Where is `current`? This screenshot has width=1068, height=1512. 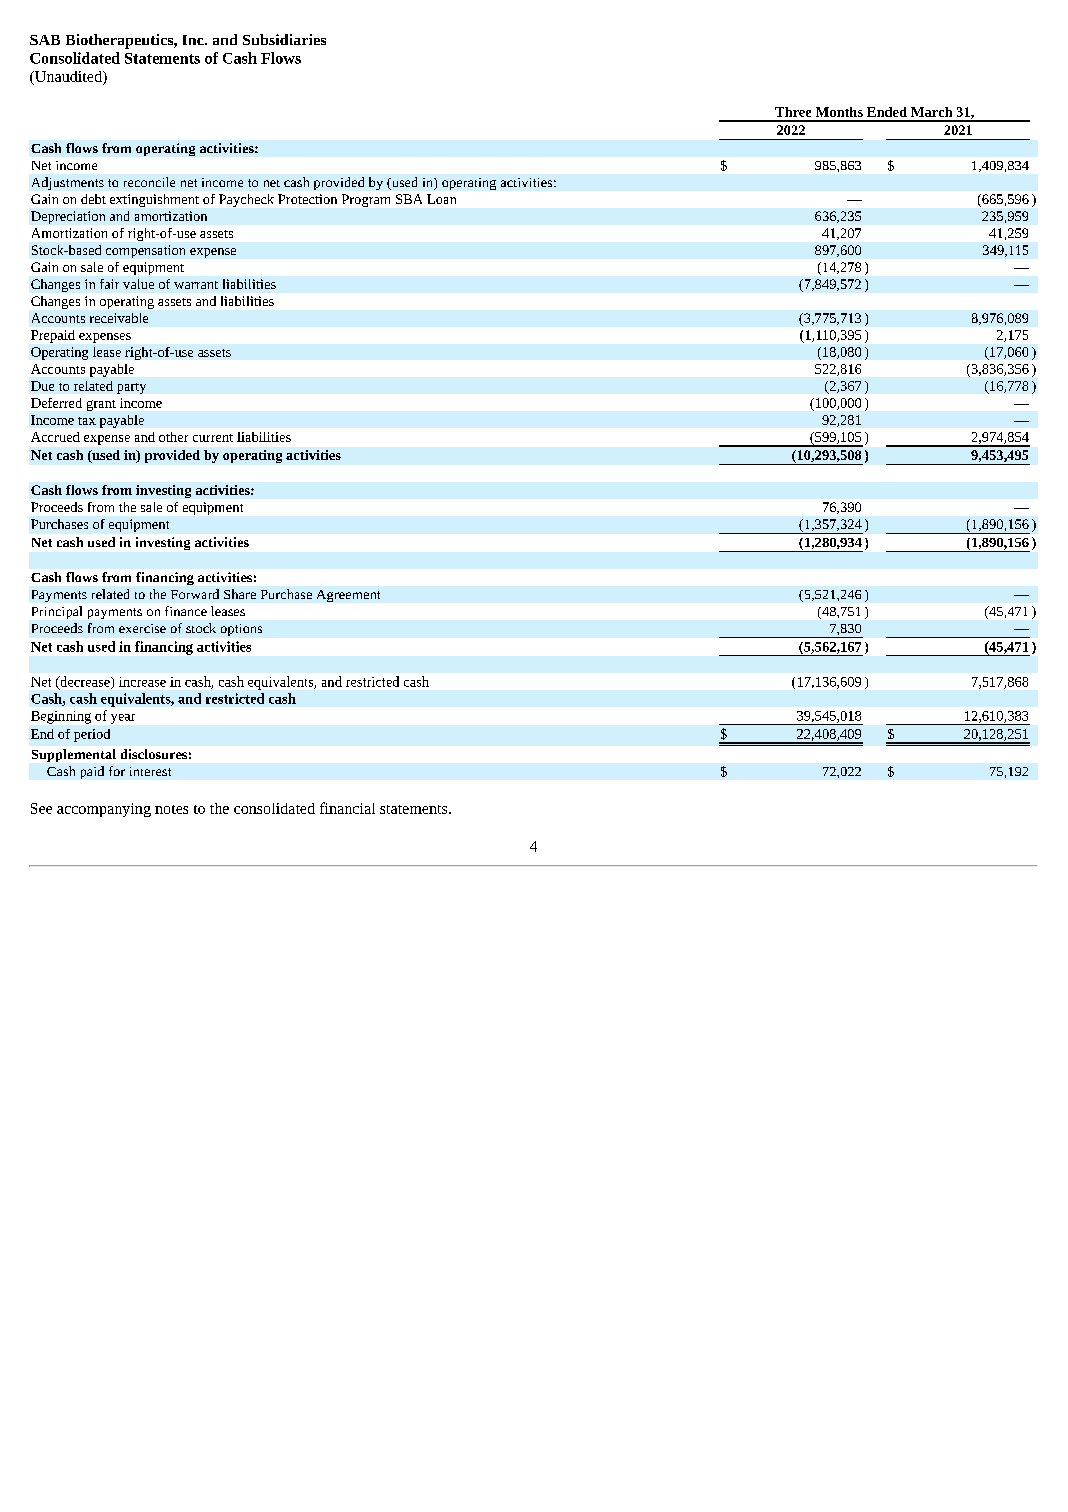
current is located at coordinates (213, 438).
